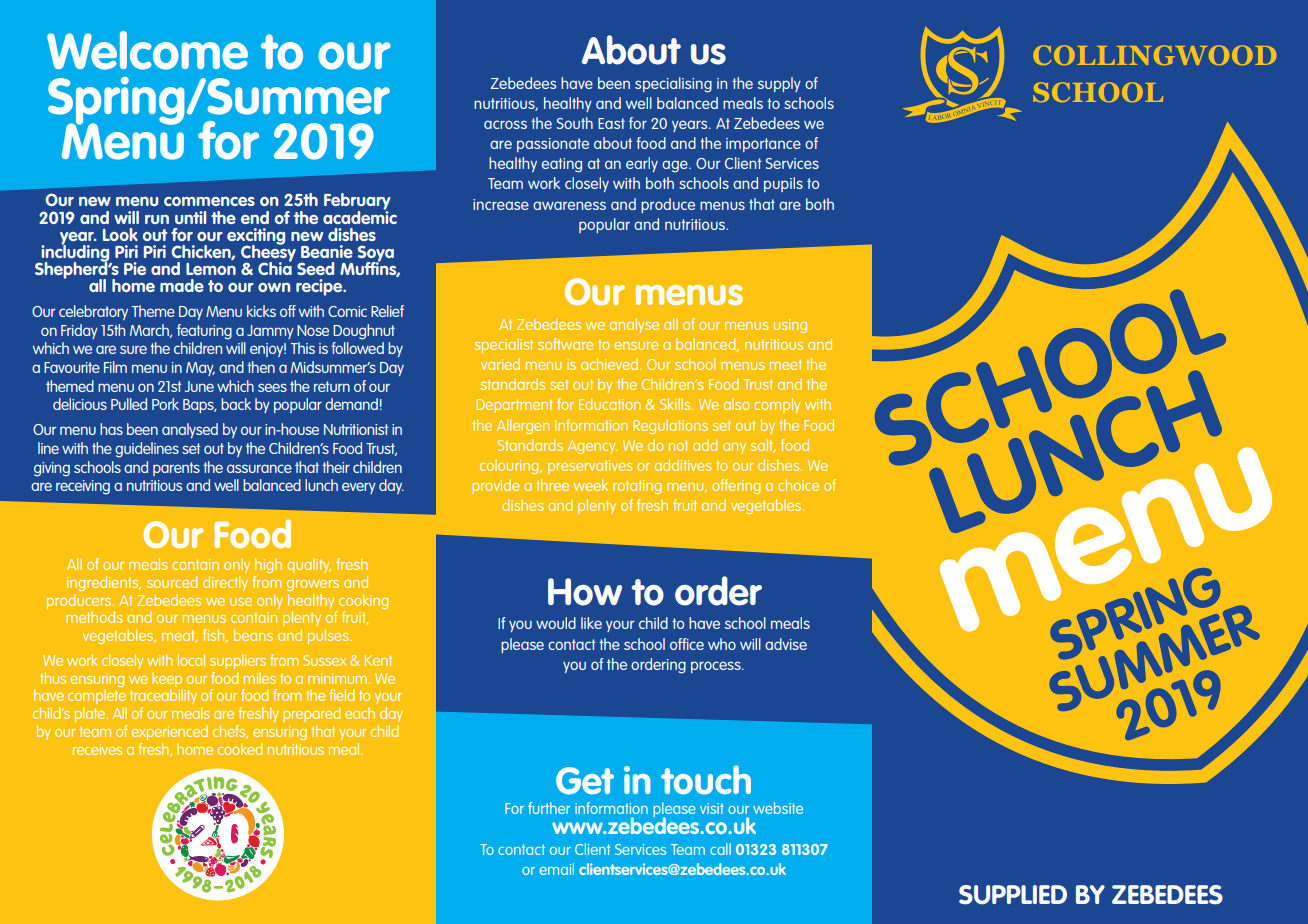  What do you see at coordinates (1155, 55) in the screenshot?
I see `COLLINGWOOD` at bounding box center [1155, 55].
